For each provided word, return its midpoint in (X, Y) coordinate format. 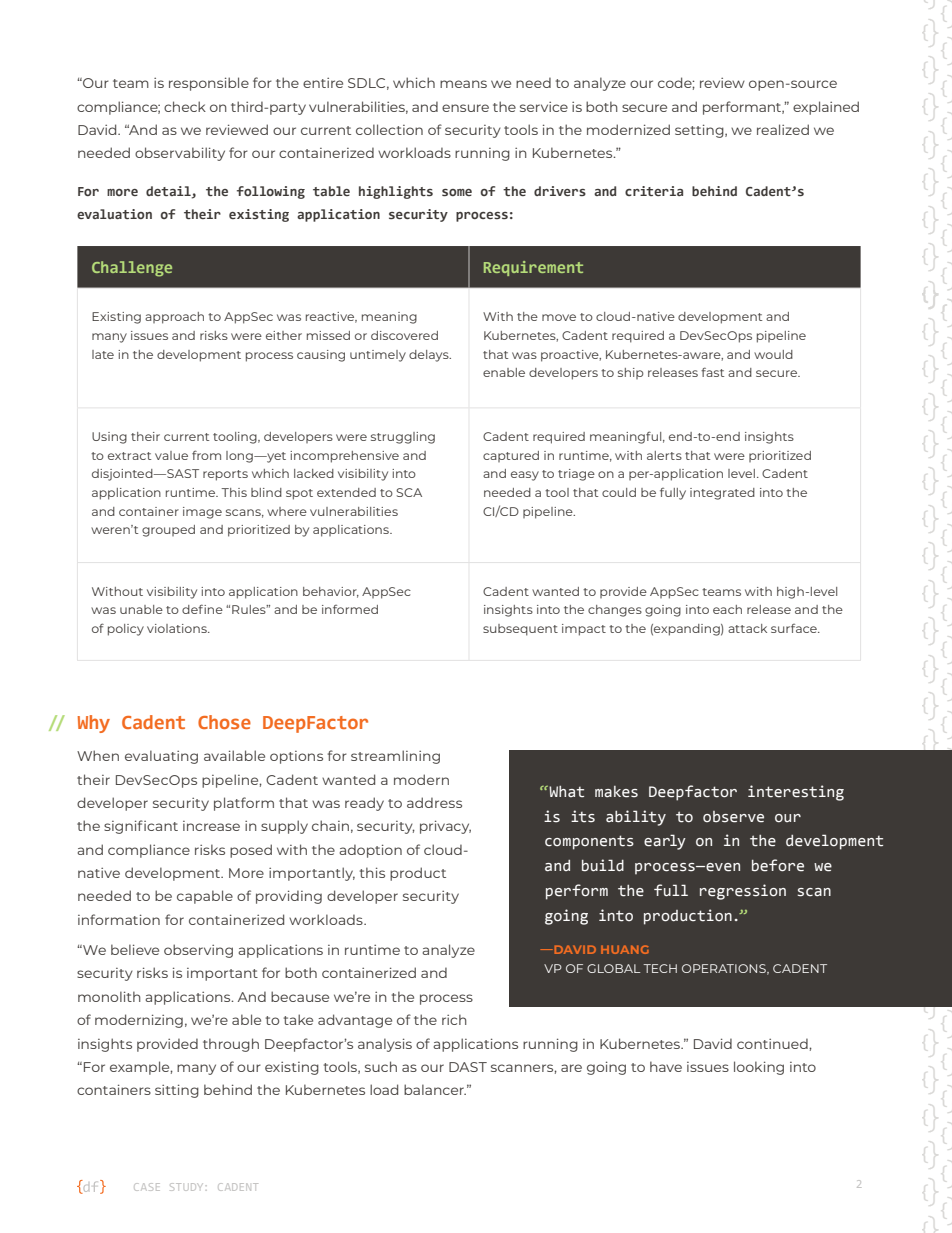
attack (747, 628)
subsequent (520, 630)
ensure (465, 108)
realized (783, 129)
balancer (435, 1089)
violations (178, 628)
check (185, 106)
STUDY (185, 1187)
